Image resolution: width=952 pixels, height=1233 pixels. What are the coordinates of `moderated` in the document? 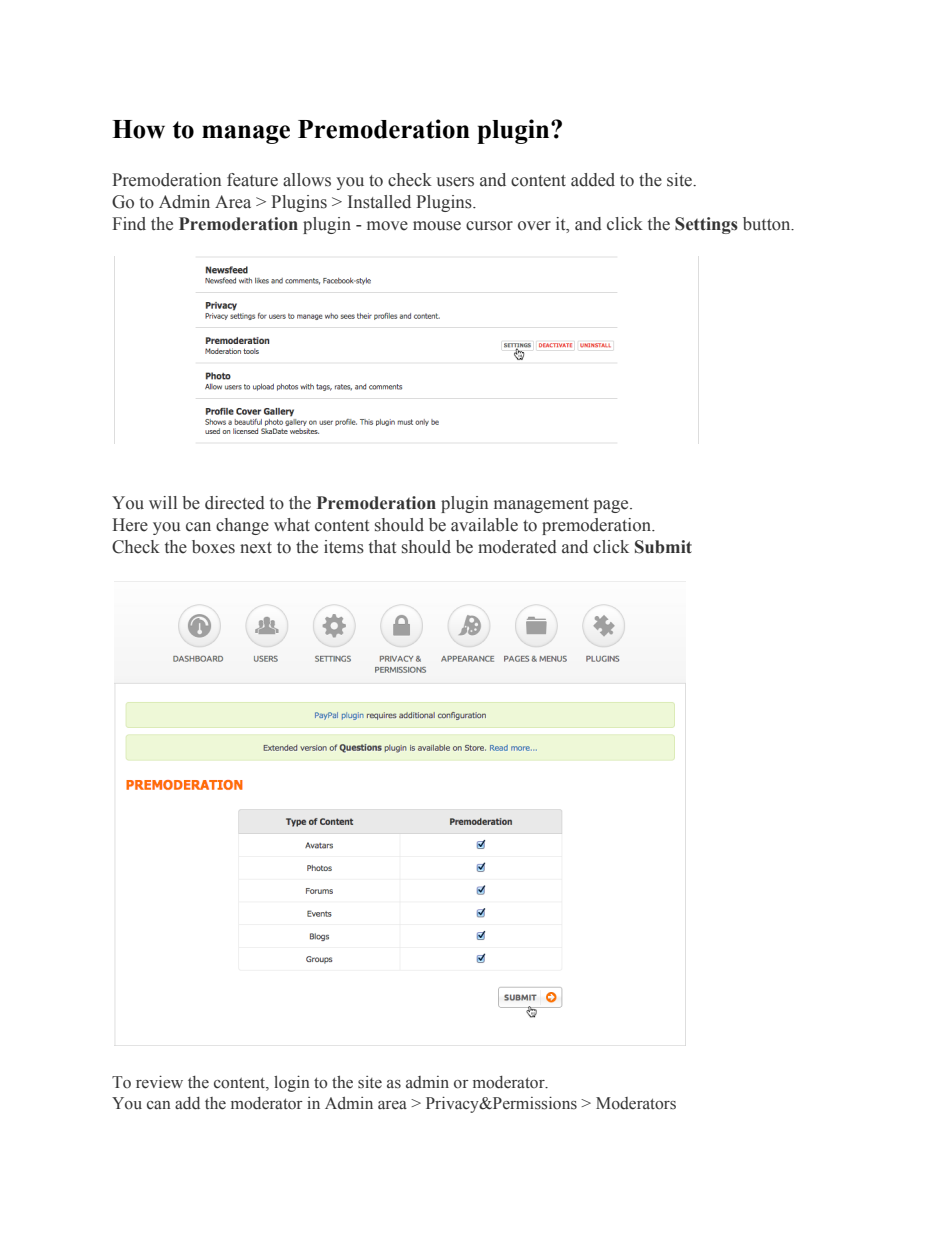 It's located at (517, 547).
